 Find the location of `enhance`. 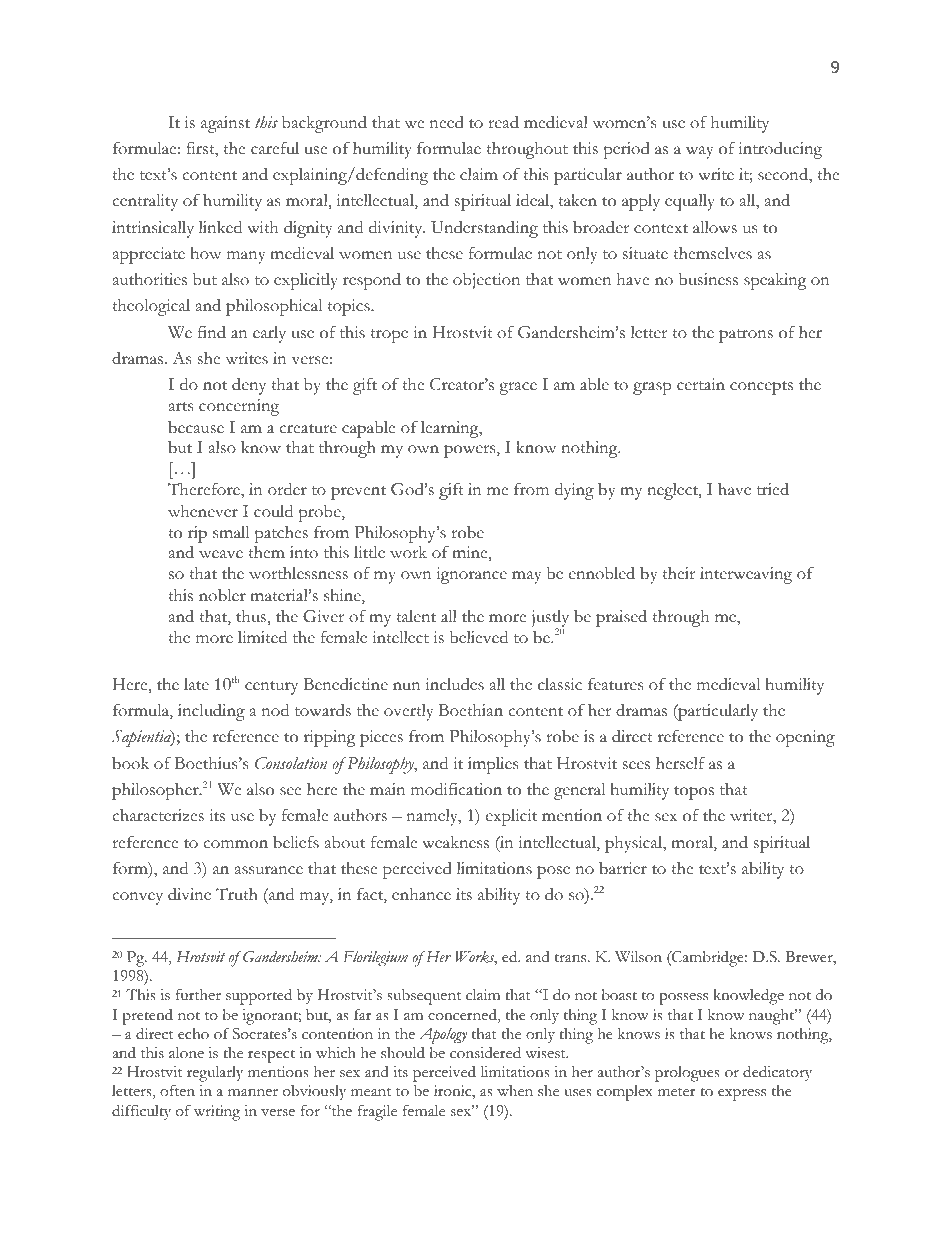

enhance is located at coordinates (421, 894).
